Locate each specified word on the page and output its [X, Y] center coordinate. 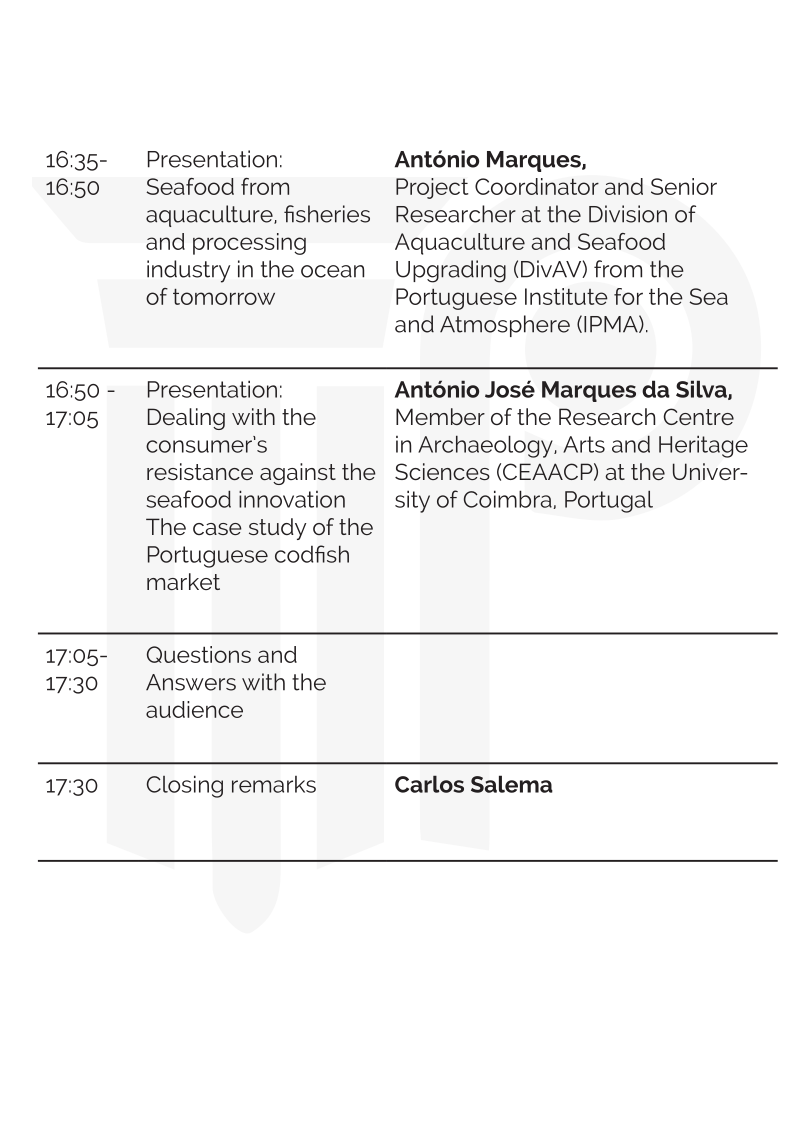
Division [628, 214]
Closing [185, 787]
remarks [274, 784]
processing [249, 244]
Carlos [429, 784]
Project [432, 188]
